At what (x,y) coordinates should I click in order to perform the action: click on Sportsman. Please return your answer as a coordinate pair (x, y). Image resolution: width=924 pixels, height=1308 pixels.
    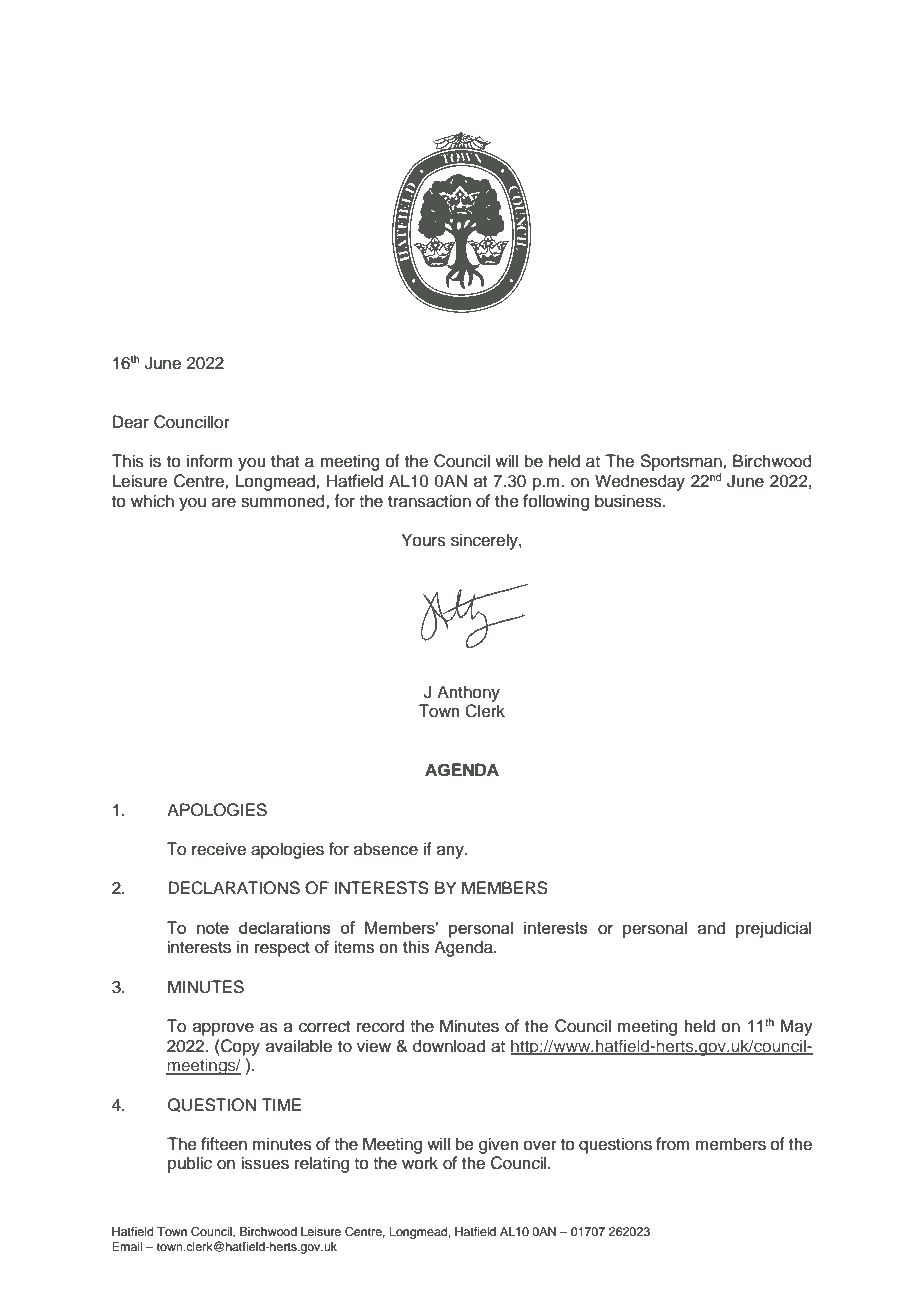
    Looking at the image, I should click on (682, 462).
